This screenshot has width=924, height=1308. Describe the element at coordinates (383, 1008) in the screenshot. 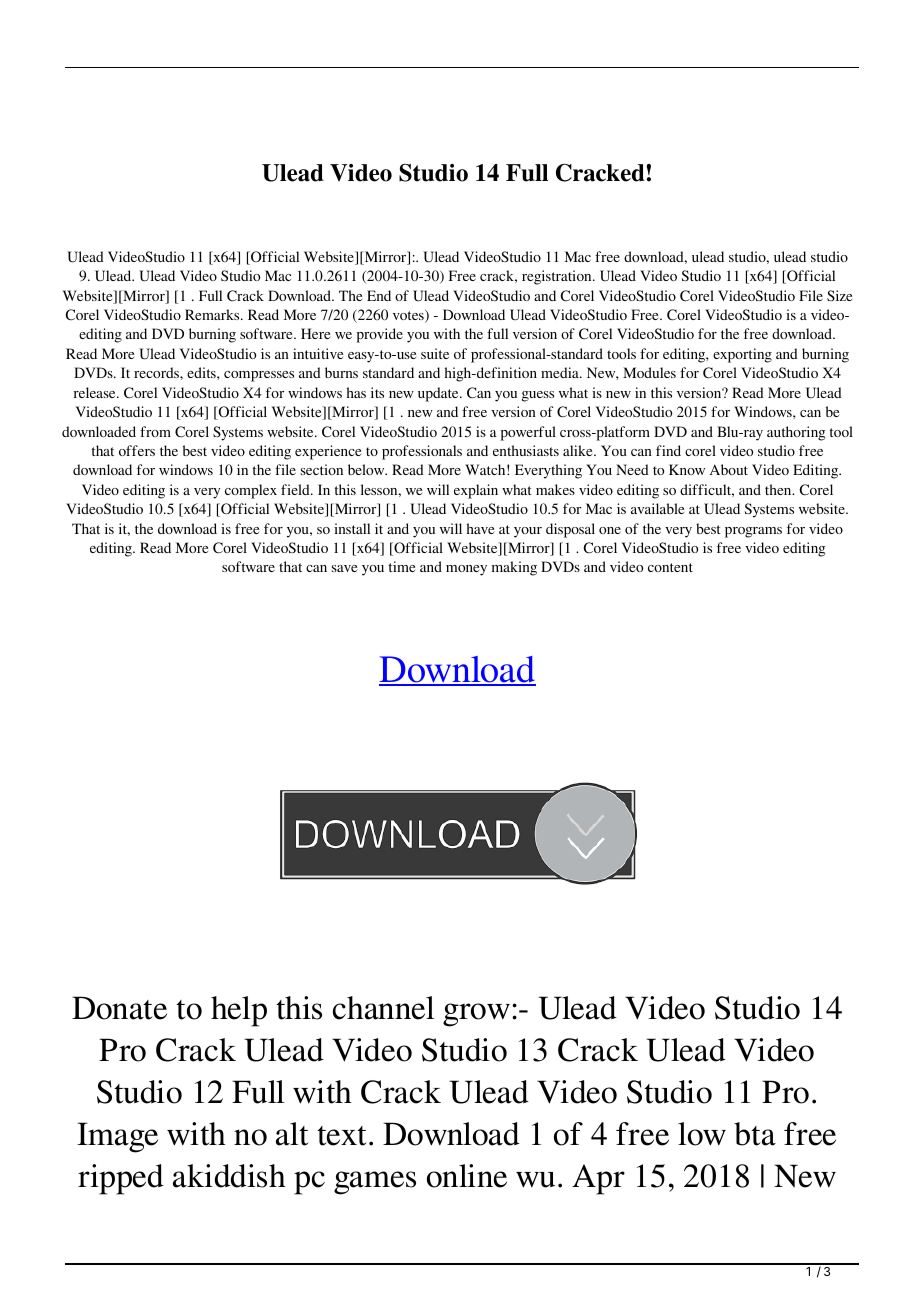

I see `channel` at that location.
